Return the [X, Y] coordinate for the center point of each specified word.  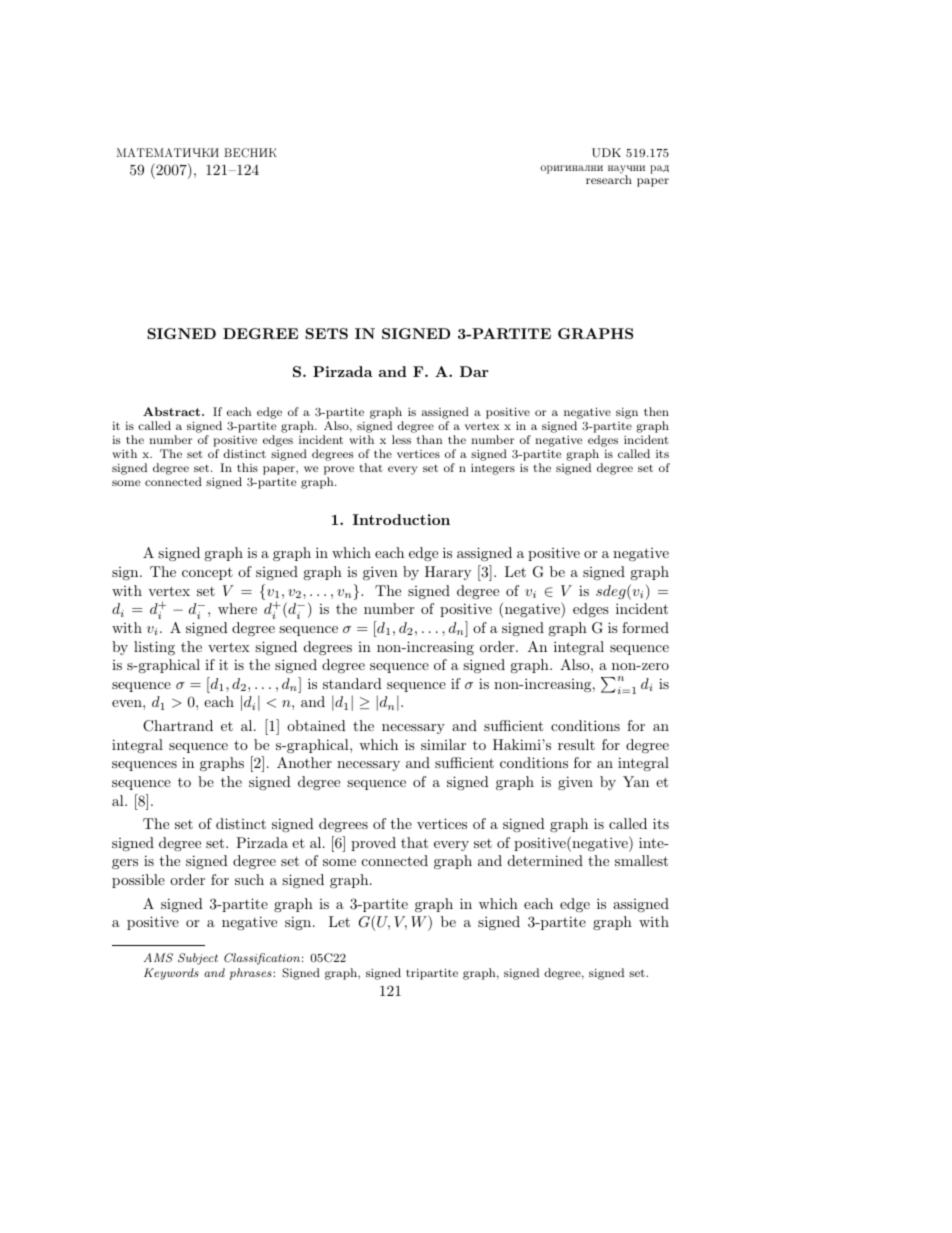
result [576, 744]
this [247, 467]
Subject [198, 959]
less [401, 439]
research [609, 179]
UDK [606, 153]
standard [352, 683]
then [656, 411]
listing [154, 648]
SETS [326, 333]
